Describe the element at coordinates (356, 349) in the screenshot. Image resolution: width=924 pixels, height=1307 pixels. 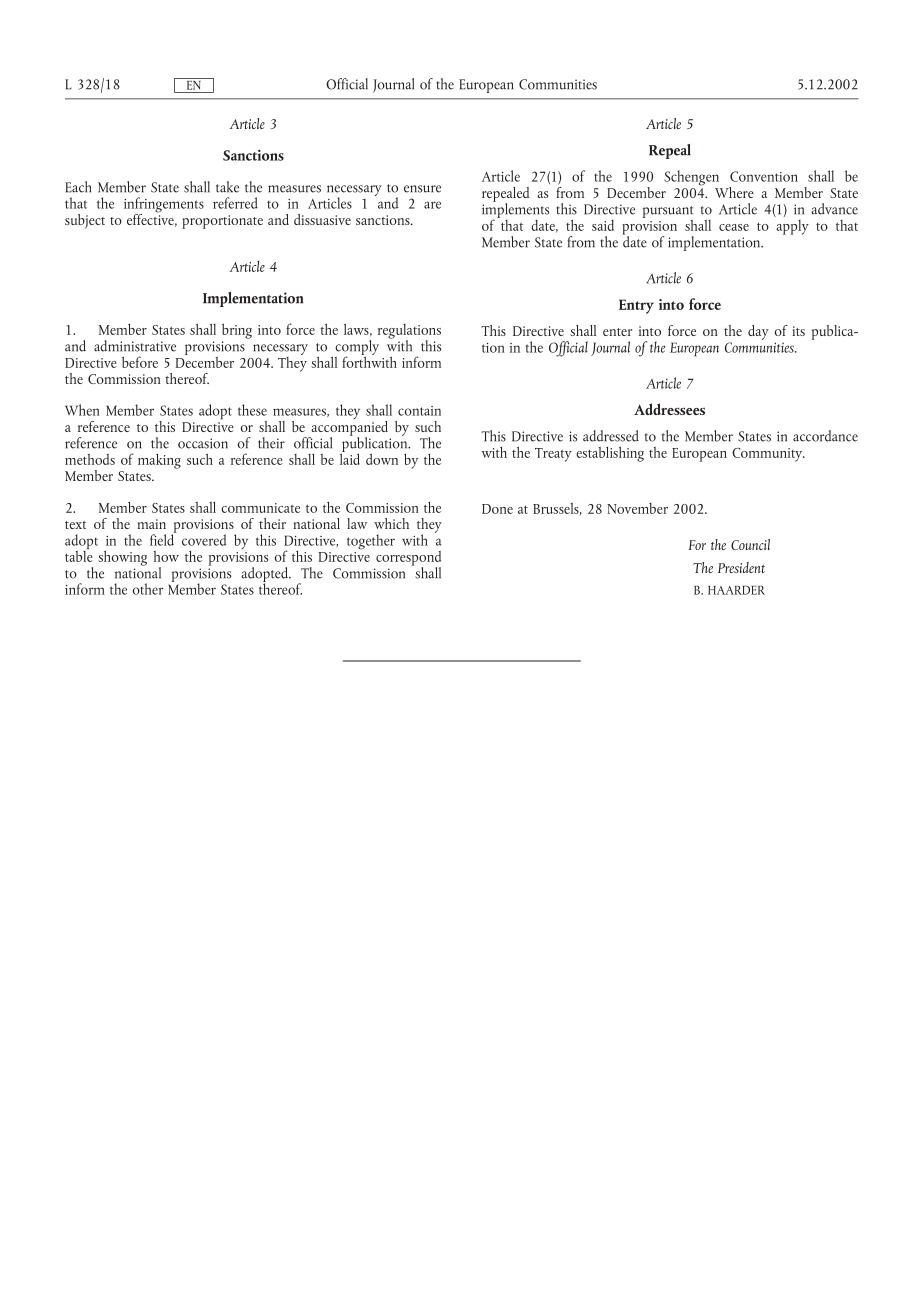
I see `comply` at that location.
